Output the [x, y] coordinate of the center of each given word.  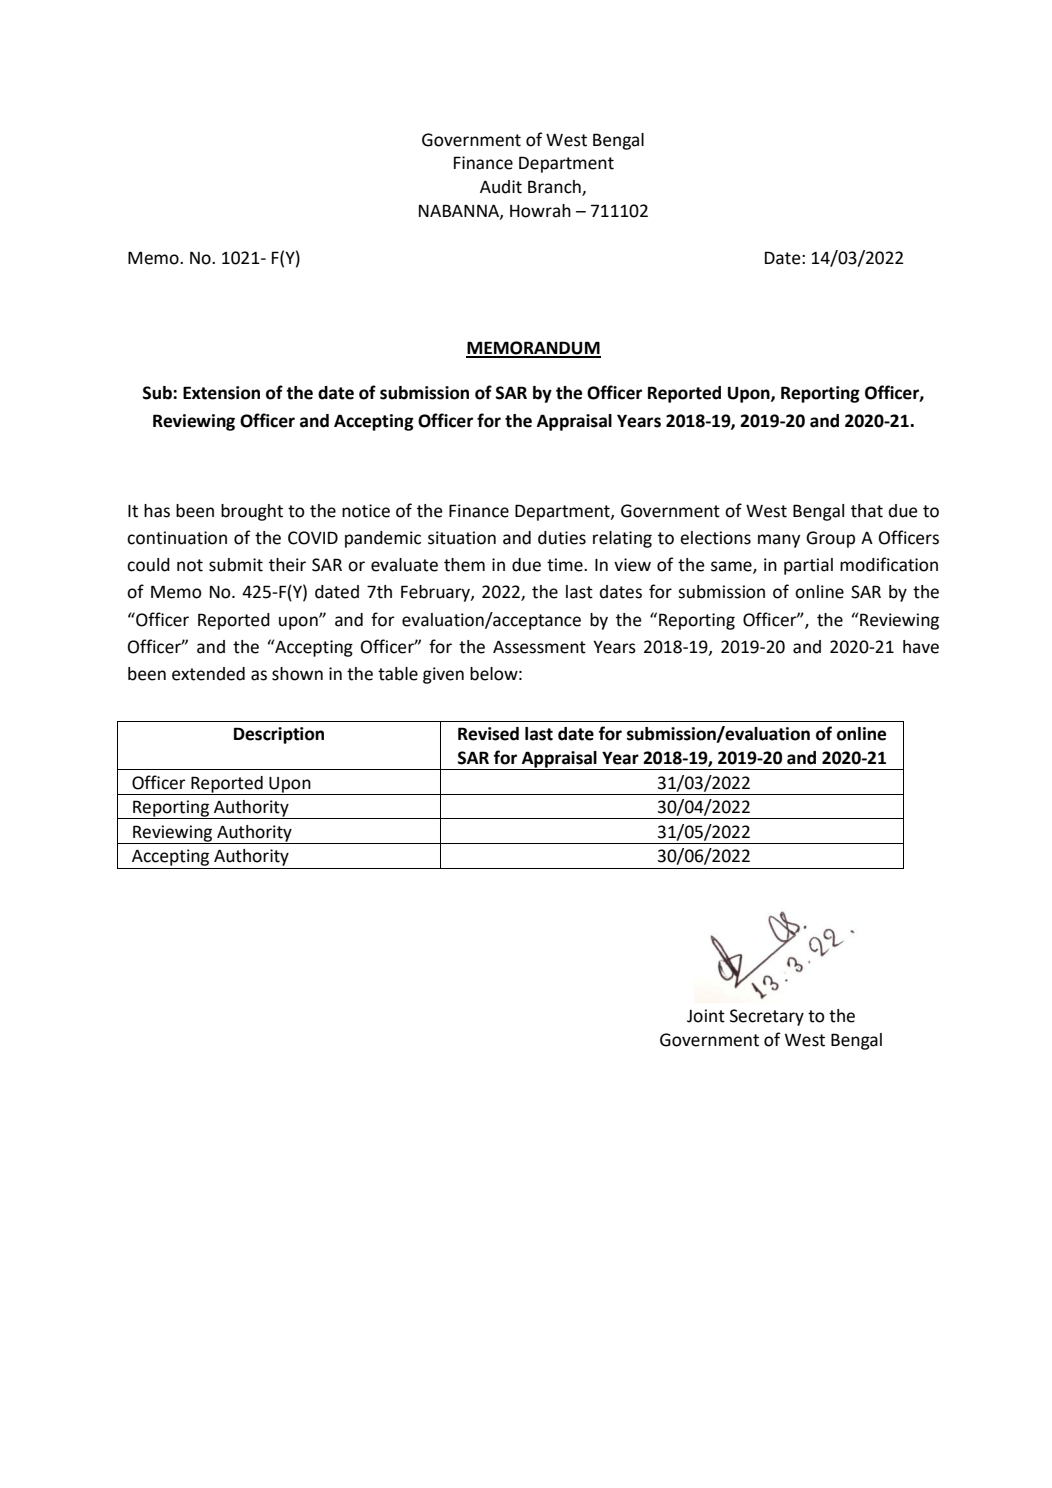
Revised [488, 734]
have [921, 647]
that [867, 511]
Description [279, 735]
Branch [555, 188]
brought [252, 512]
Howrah [540, 211]
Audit [501, 187]
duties [562, 538]
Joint [706, 1016]
